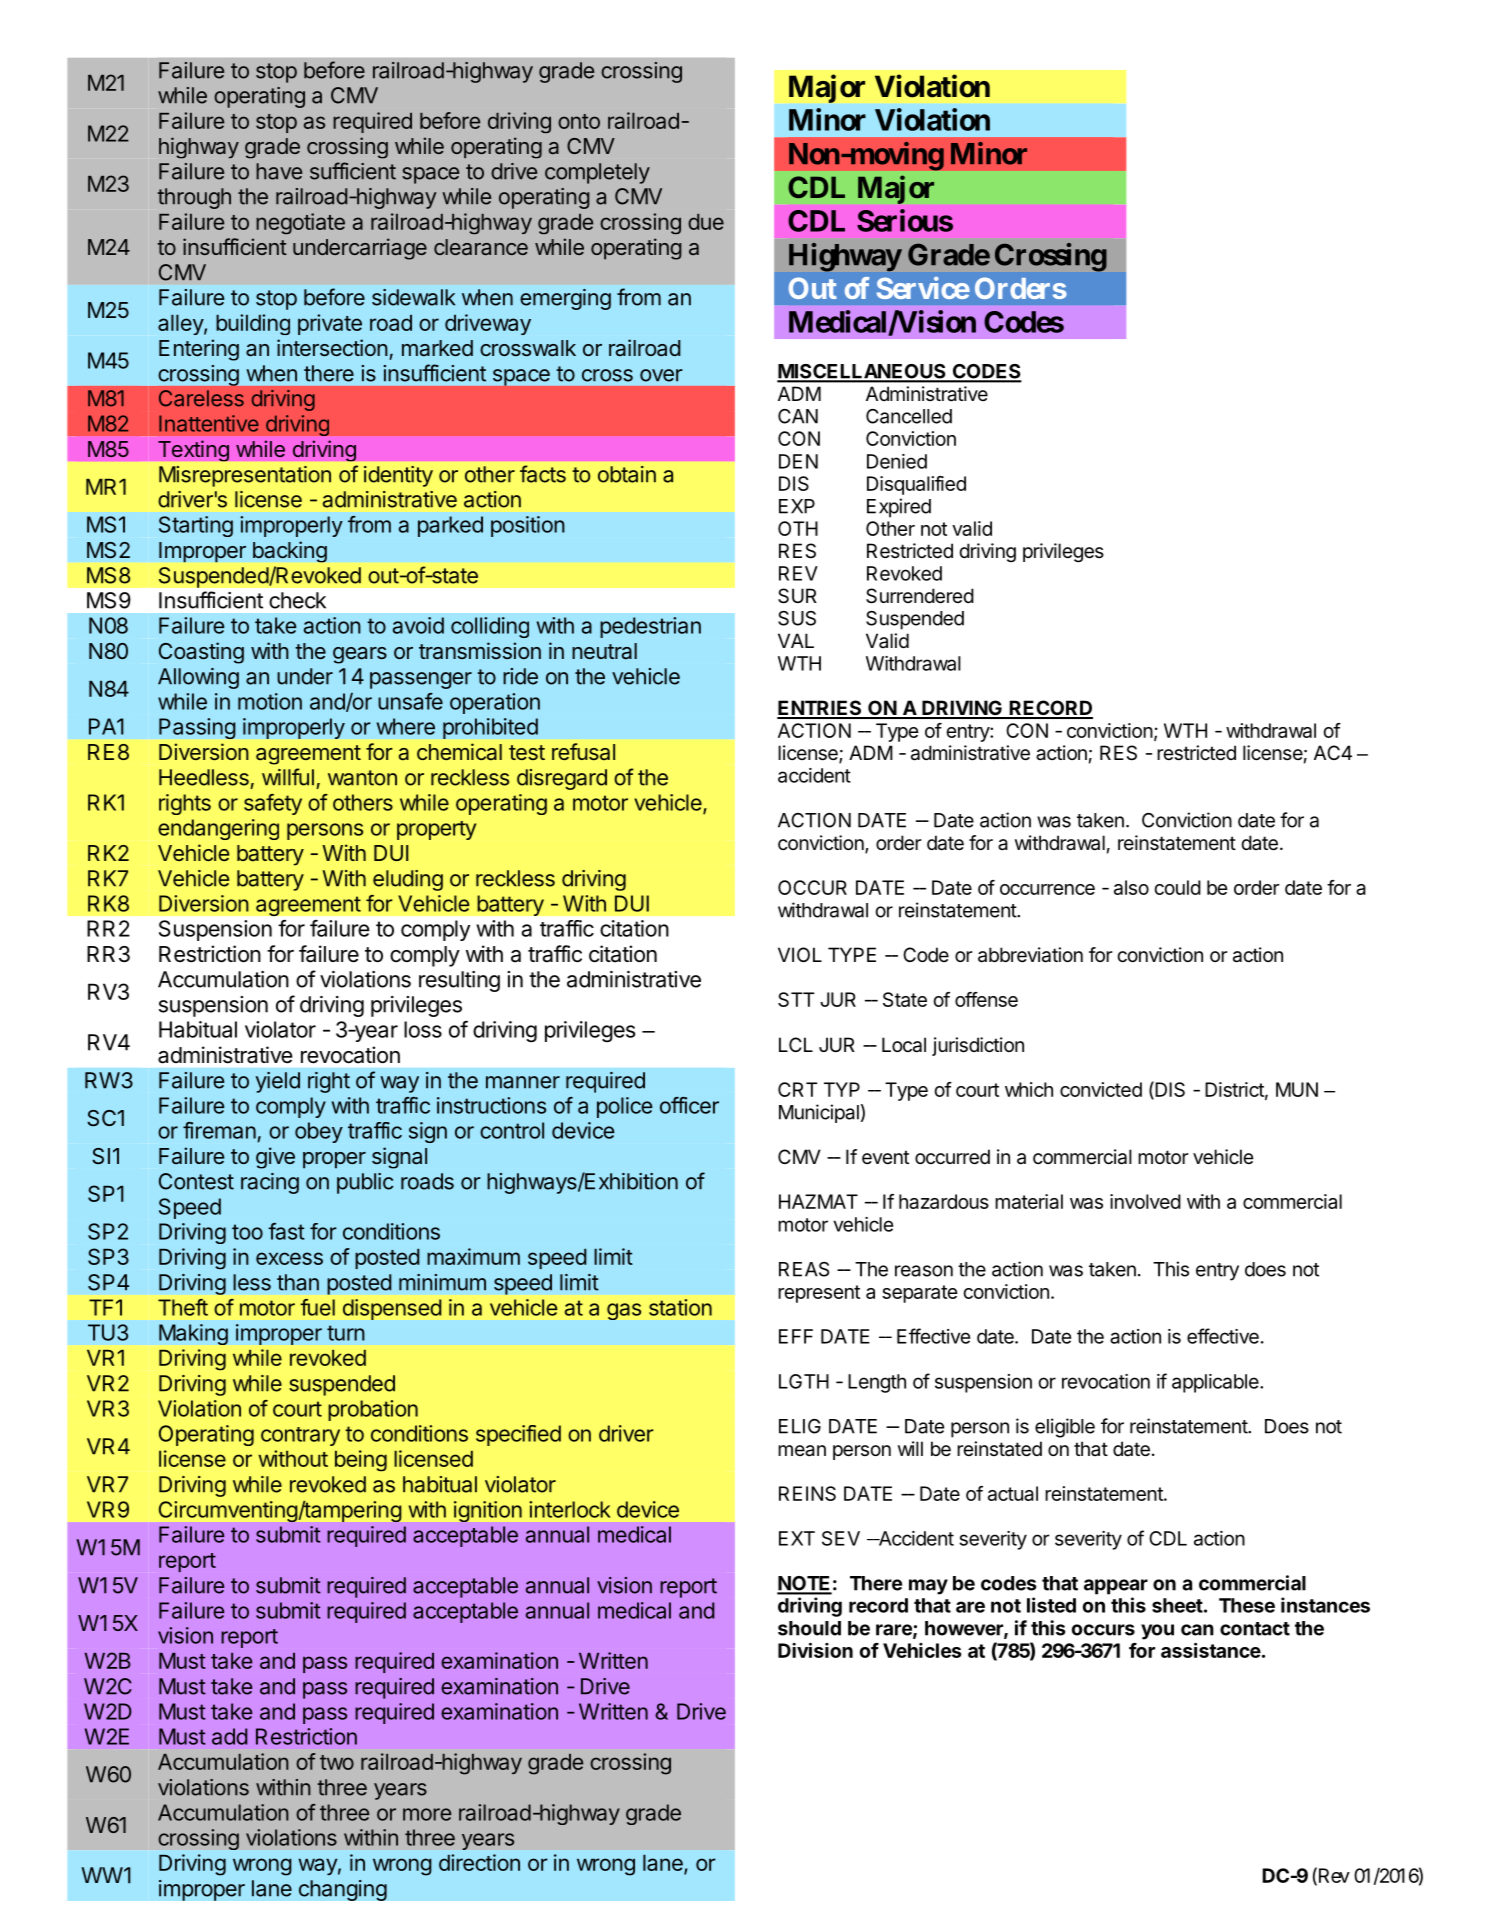  Describe the element at coordinates (909, 416) in the screenshot. I see `Cancelled` at that location.
